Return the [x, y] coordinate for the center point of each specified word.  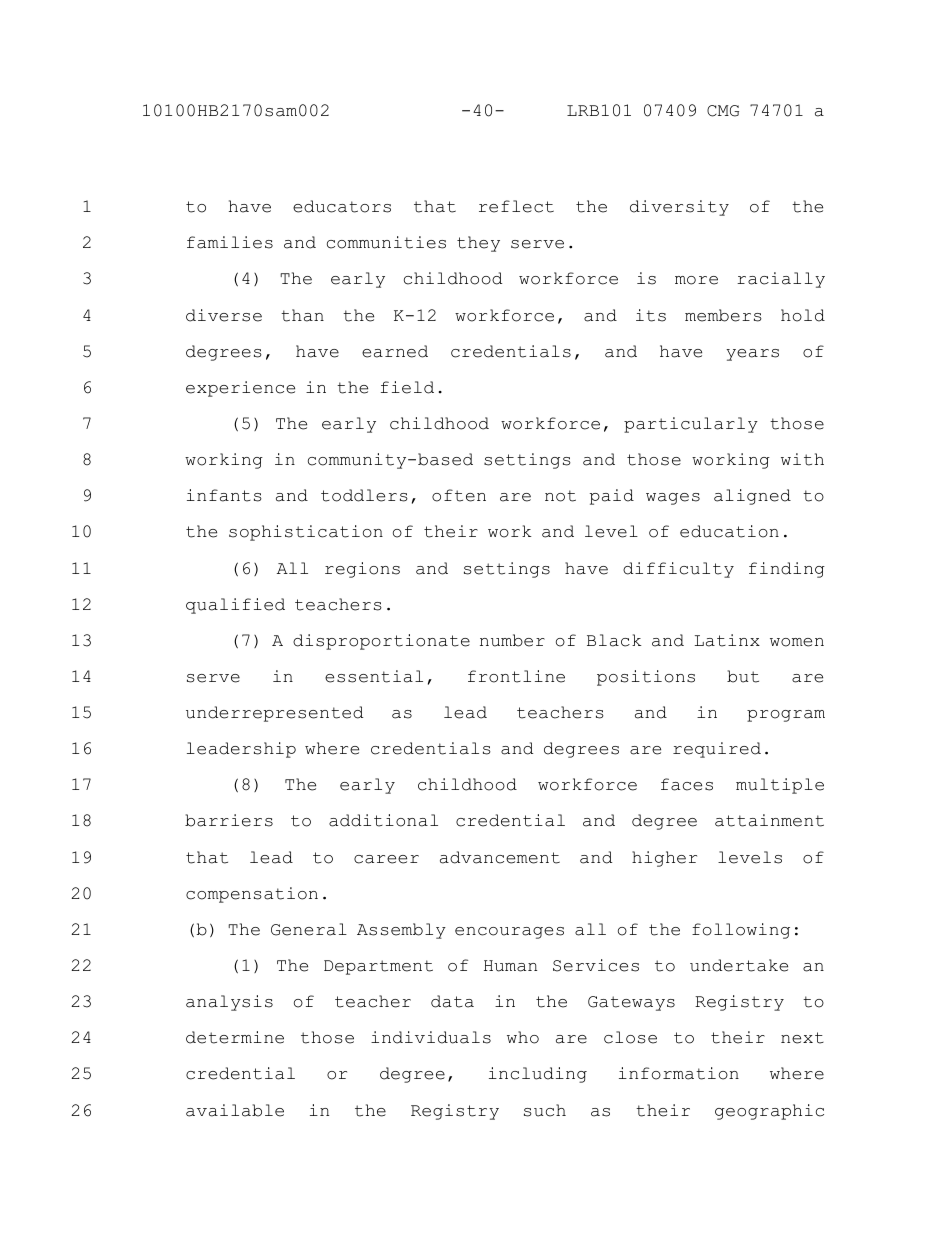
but [743, 676]
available [235, 1110]
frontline [516, 676]
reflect [516, 206]
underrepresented [274, 714]
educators [342, 206]
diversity [679, 208]
